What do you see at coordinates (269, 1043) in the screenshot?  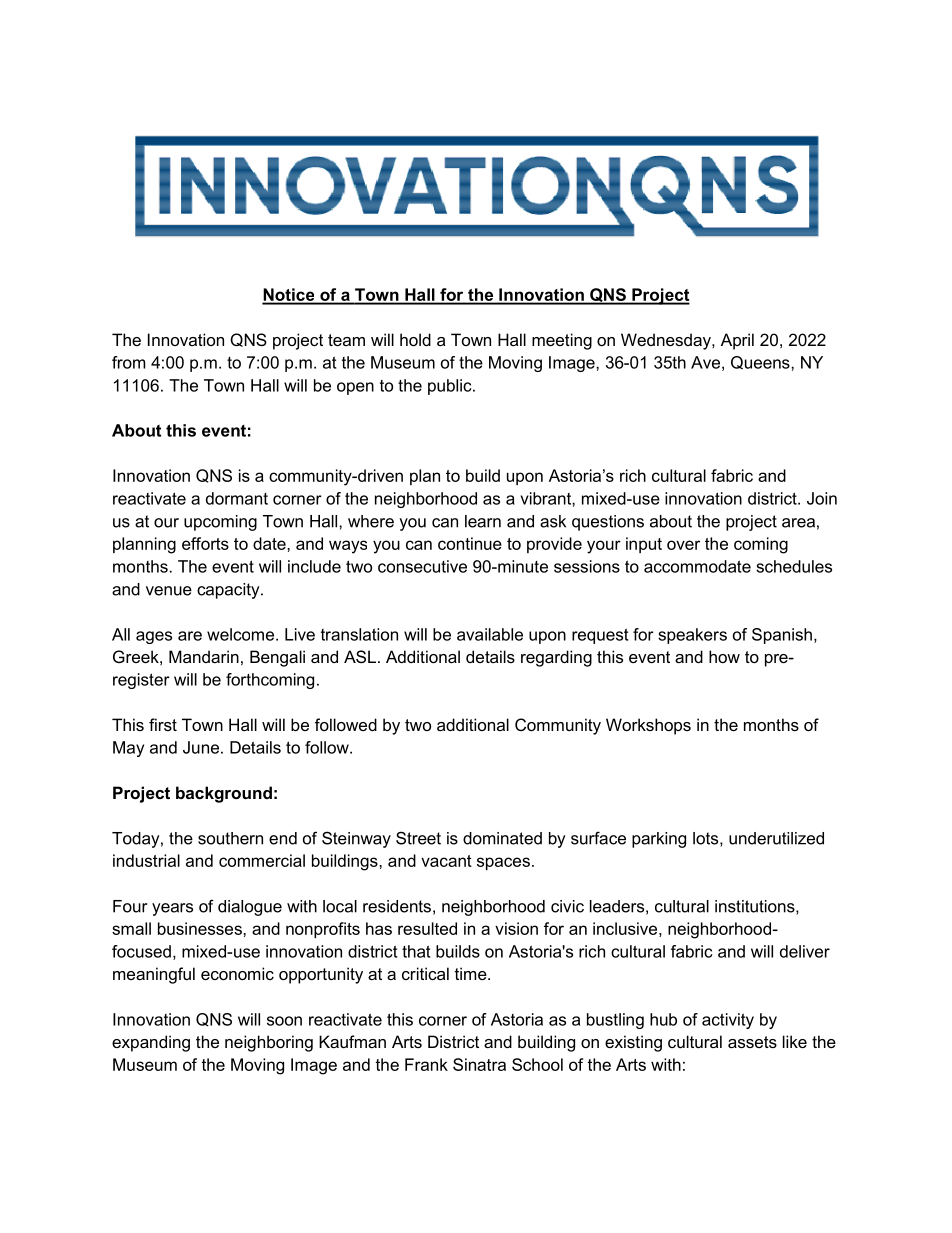 I see `neighboring` at bounding box center [269, 1043].
